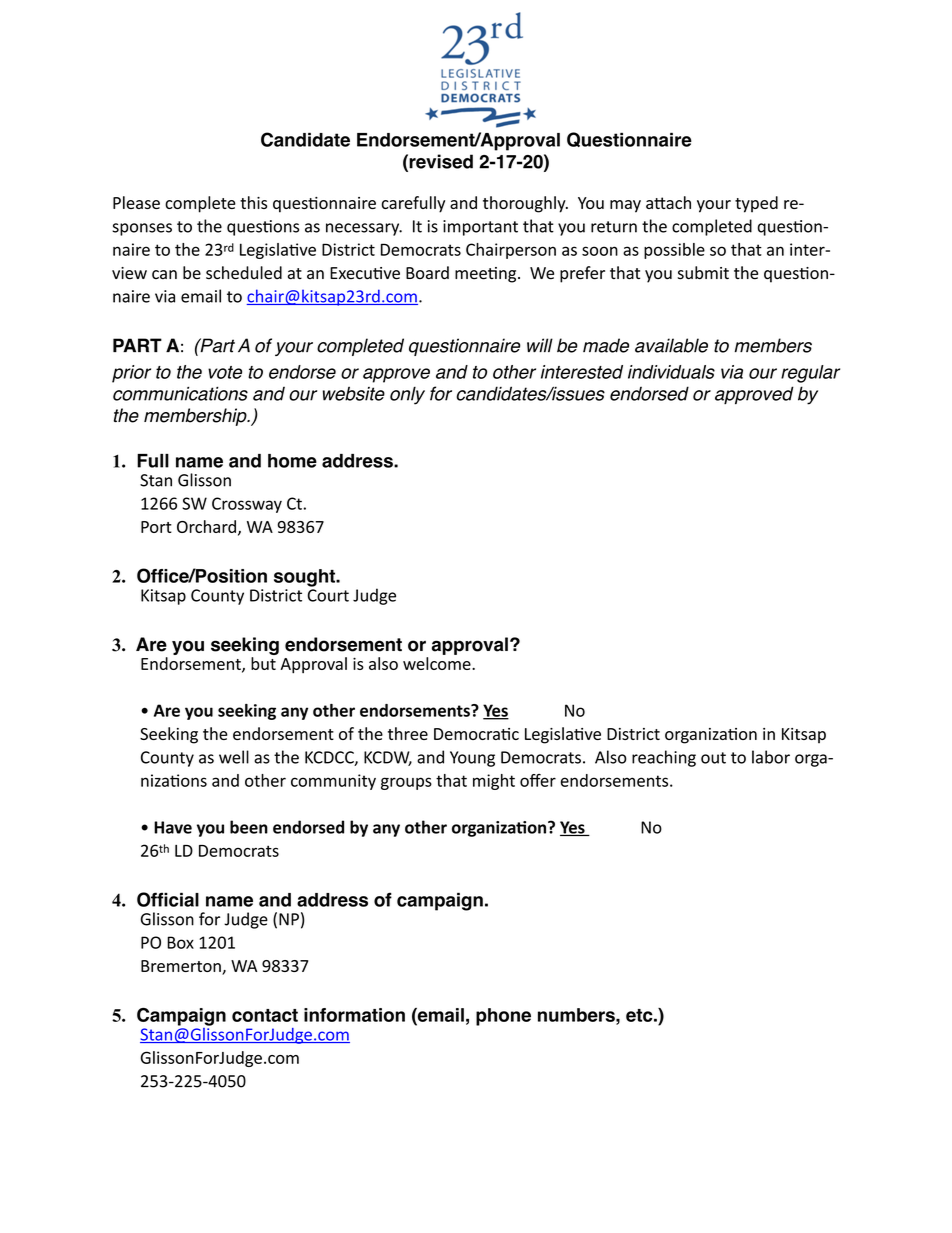 Image resolution: width=952 pixels, height=1233 pixels. What do you see at coordinates (771, 757) in the page?
I see `labor` at bounding box center [771, 757].
